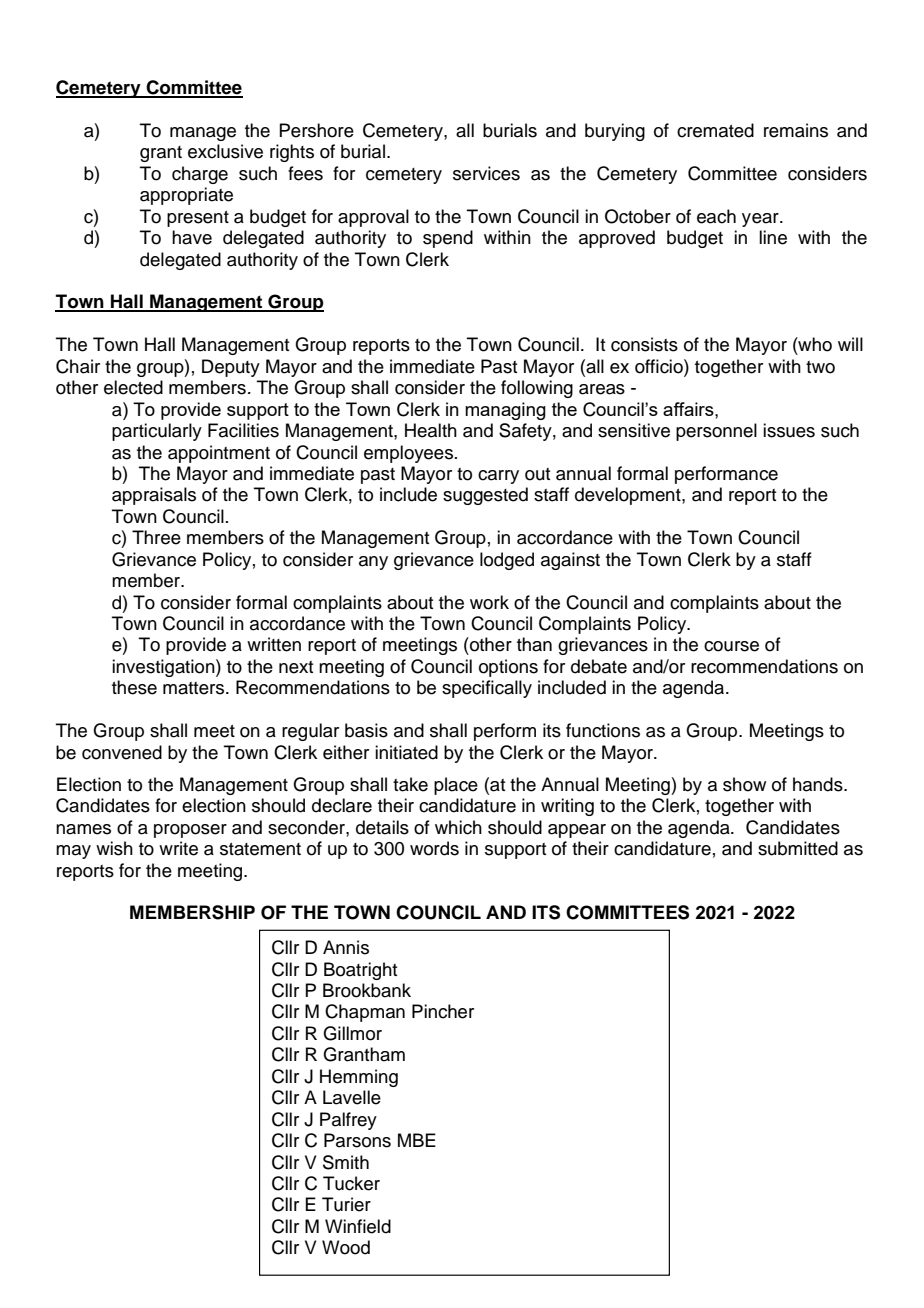 This screenshot has height=1308, width=924. What do you see at coordinates (358, 1226) in the screenshot?
I see `Winfield` at bounding box center [358, 1226].
